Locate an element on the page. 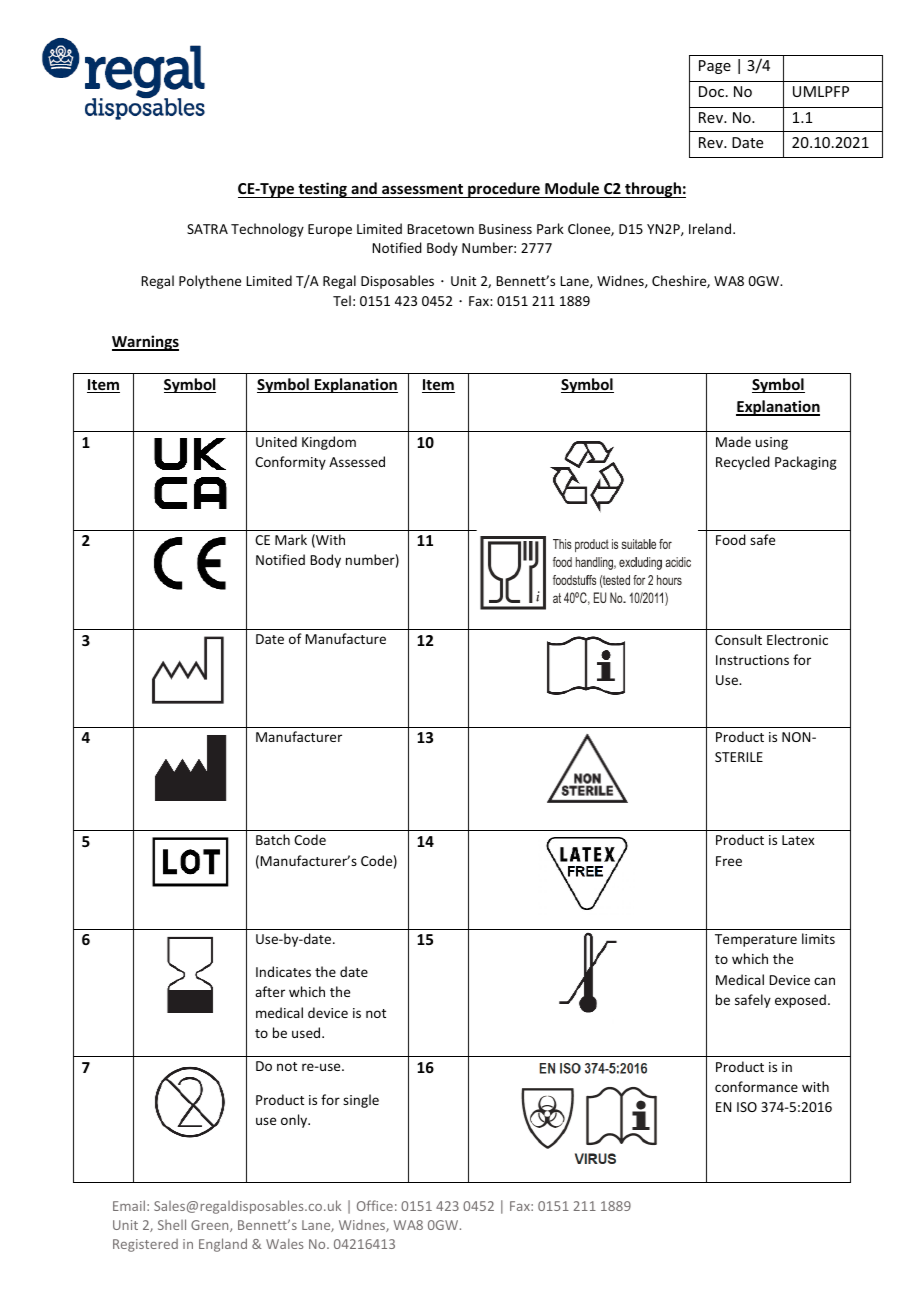 Image resolution: width=924 pixels, height=1308 pixels. Food is located at coordinates (731, 539).
